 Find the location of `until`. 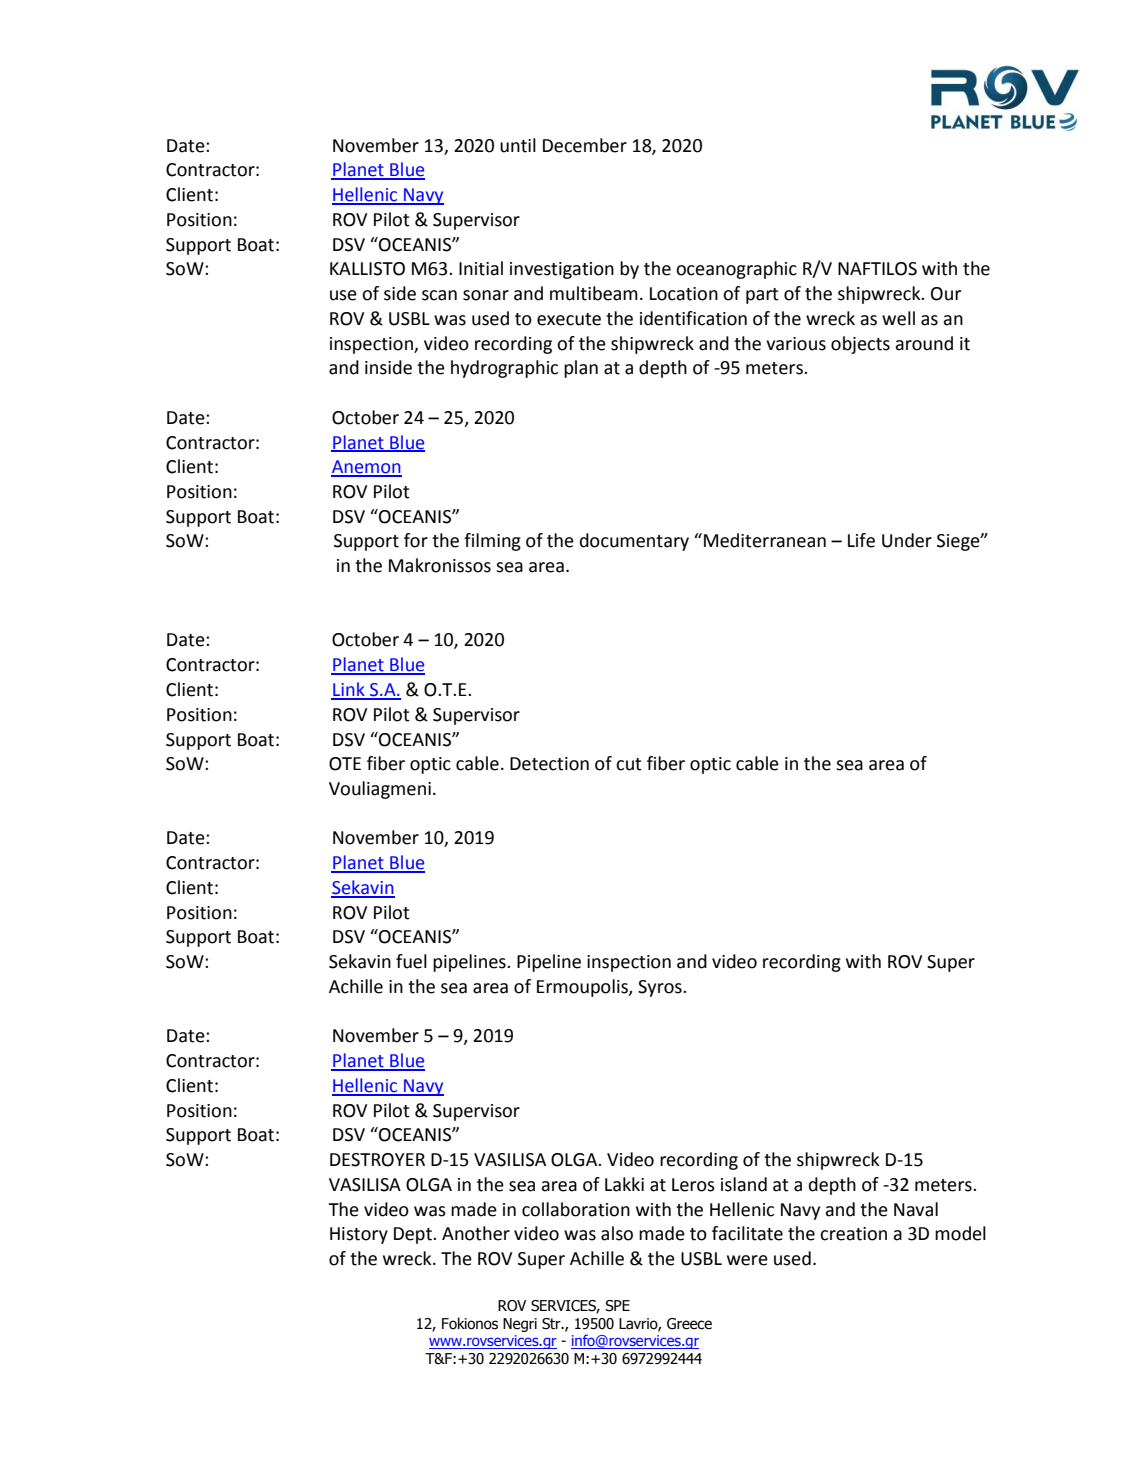

until is located at coordinates (518, 145).
